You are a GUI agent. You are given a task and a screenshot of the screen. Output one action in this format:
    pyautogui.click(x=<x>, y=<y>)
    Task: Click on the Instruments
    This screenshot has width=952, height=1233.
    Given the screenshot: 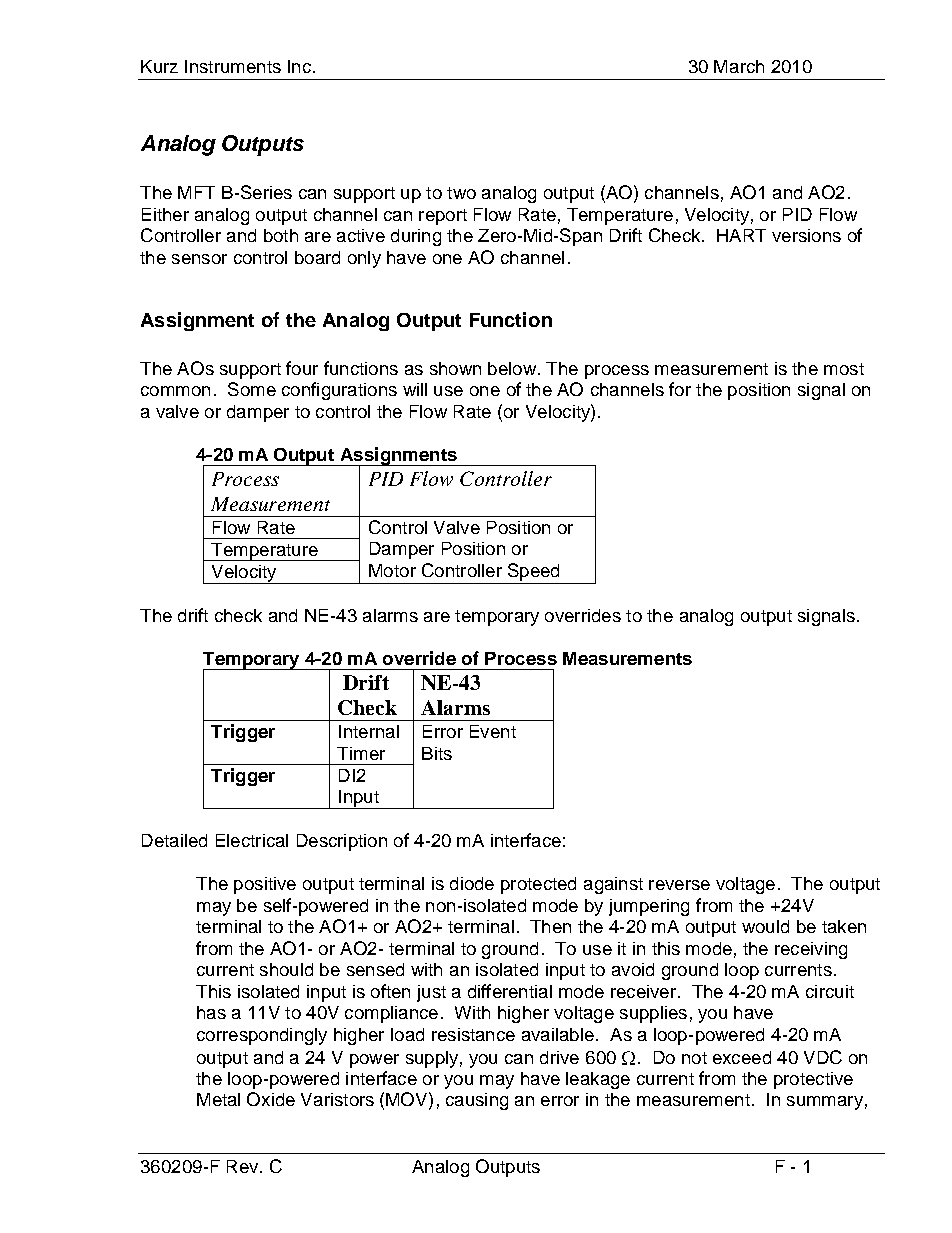 What is the action you would take?
    pyautogui.click(x=233, y=66)
